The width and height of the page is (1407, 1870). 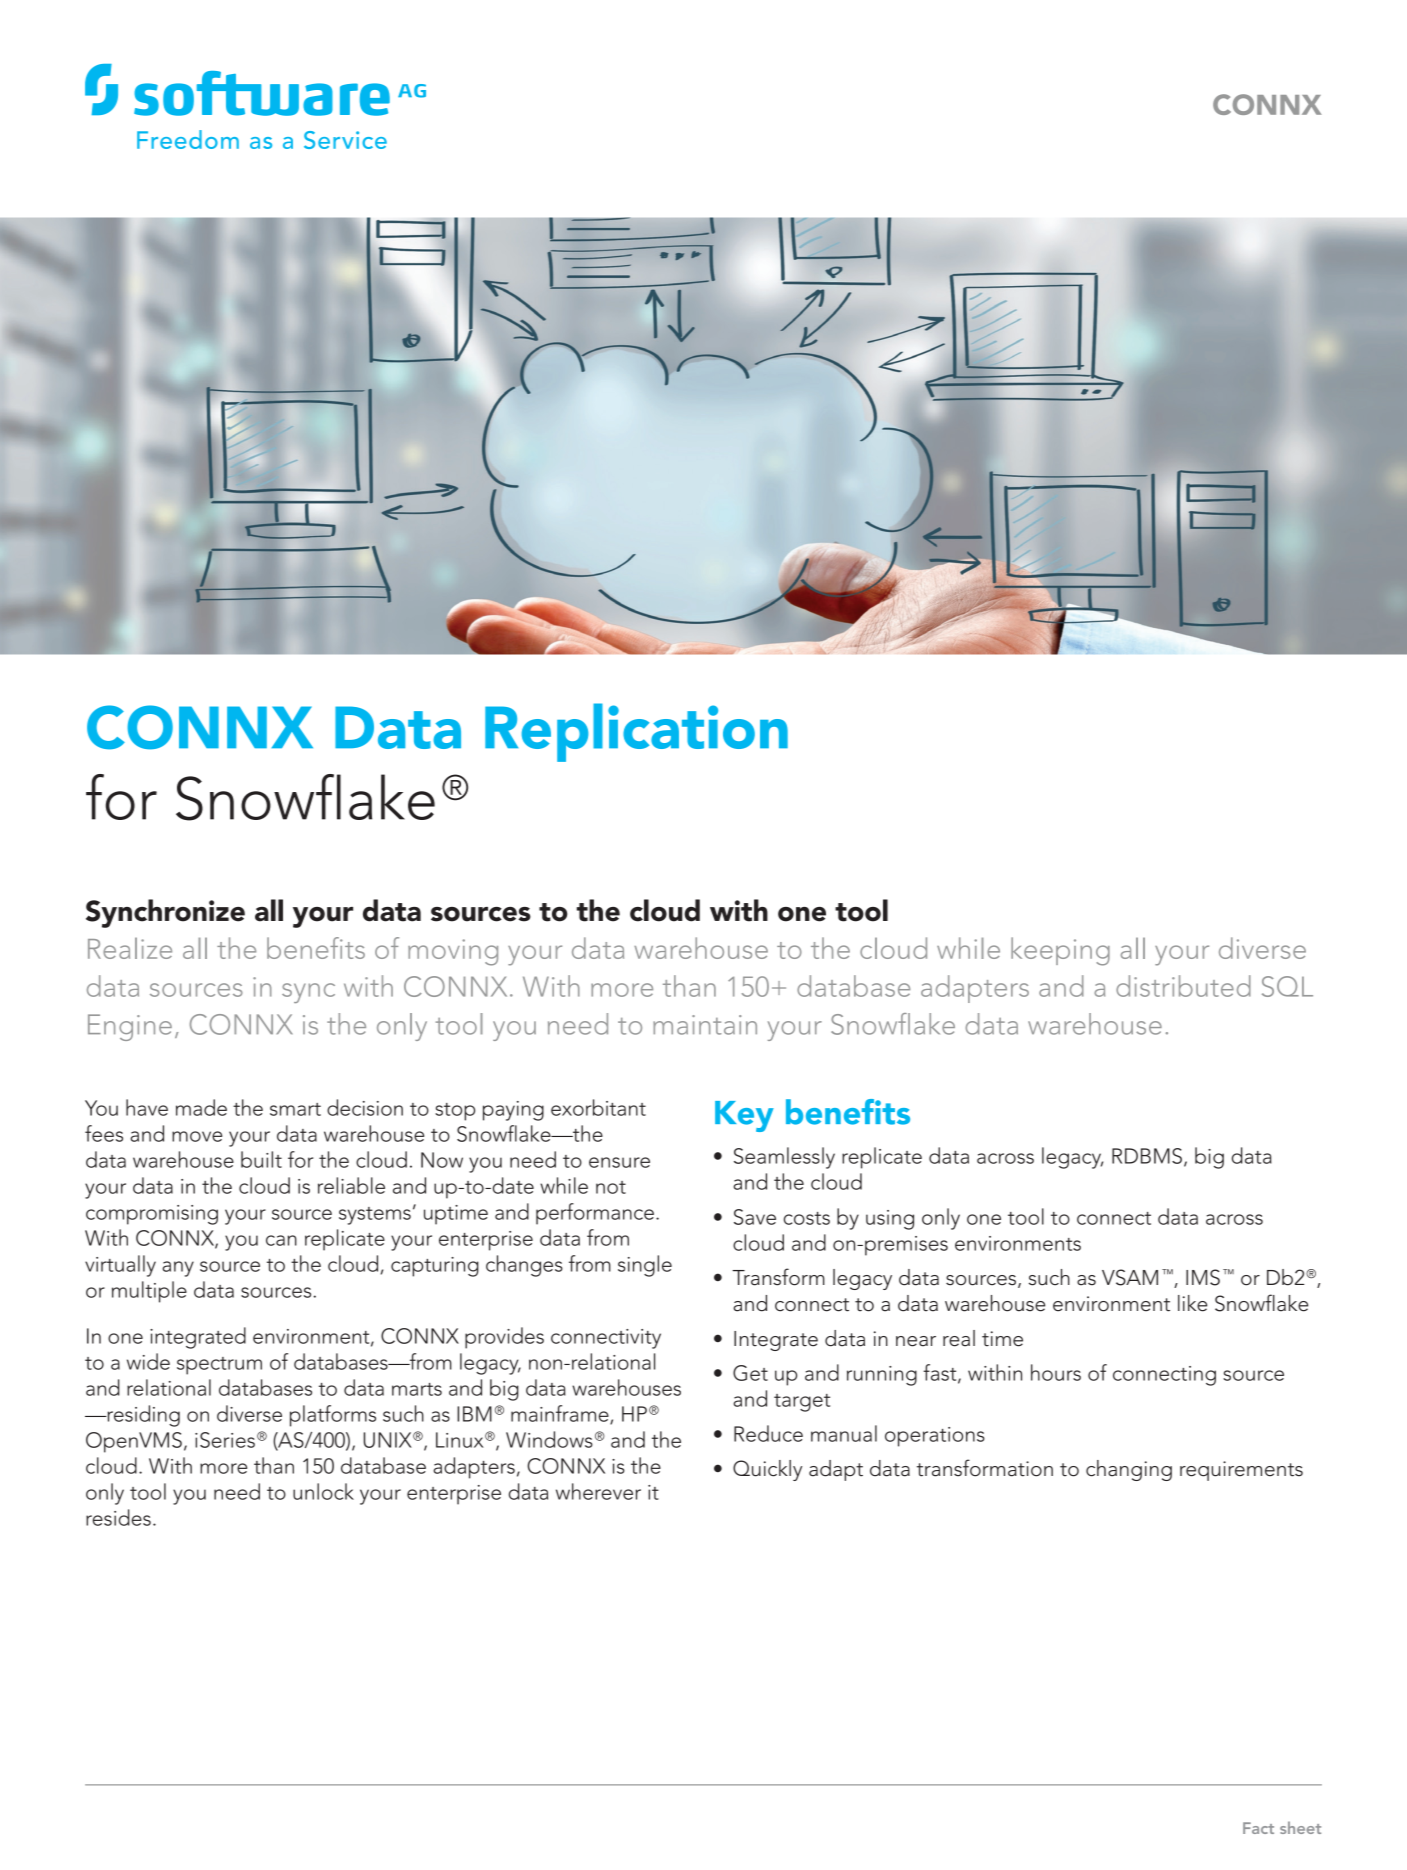 I want to click on RDBMS, so click(x=1147, y=1156).
